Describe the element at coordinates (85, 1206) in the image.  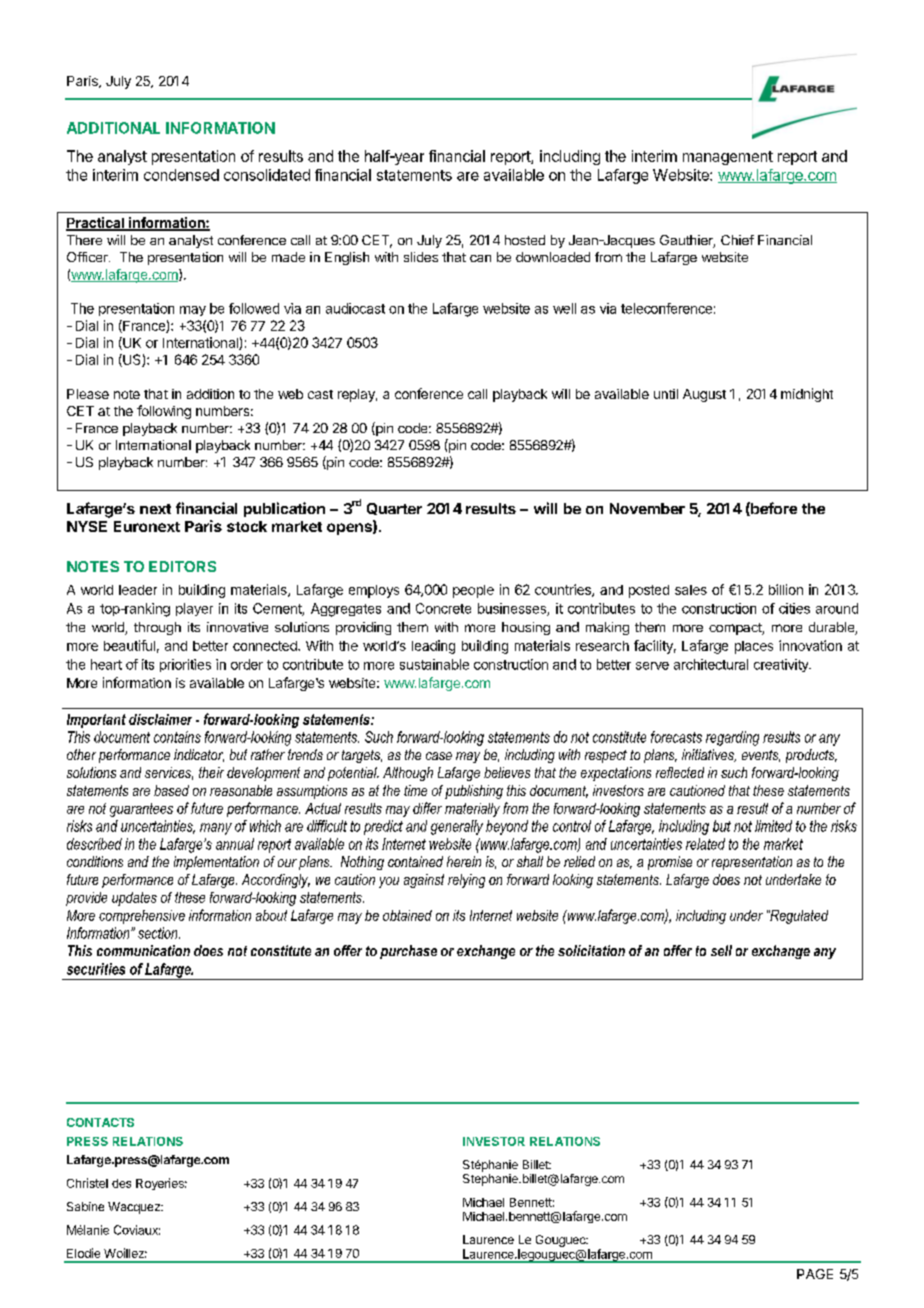
I see `Sabine` at that location.
